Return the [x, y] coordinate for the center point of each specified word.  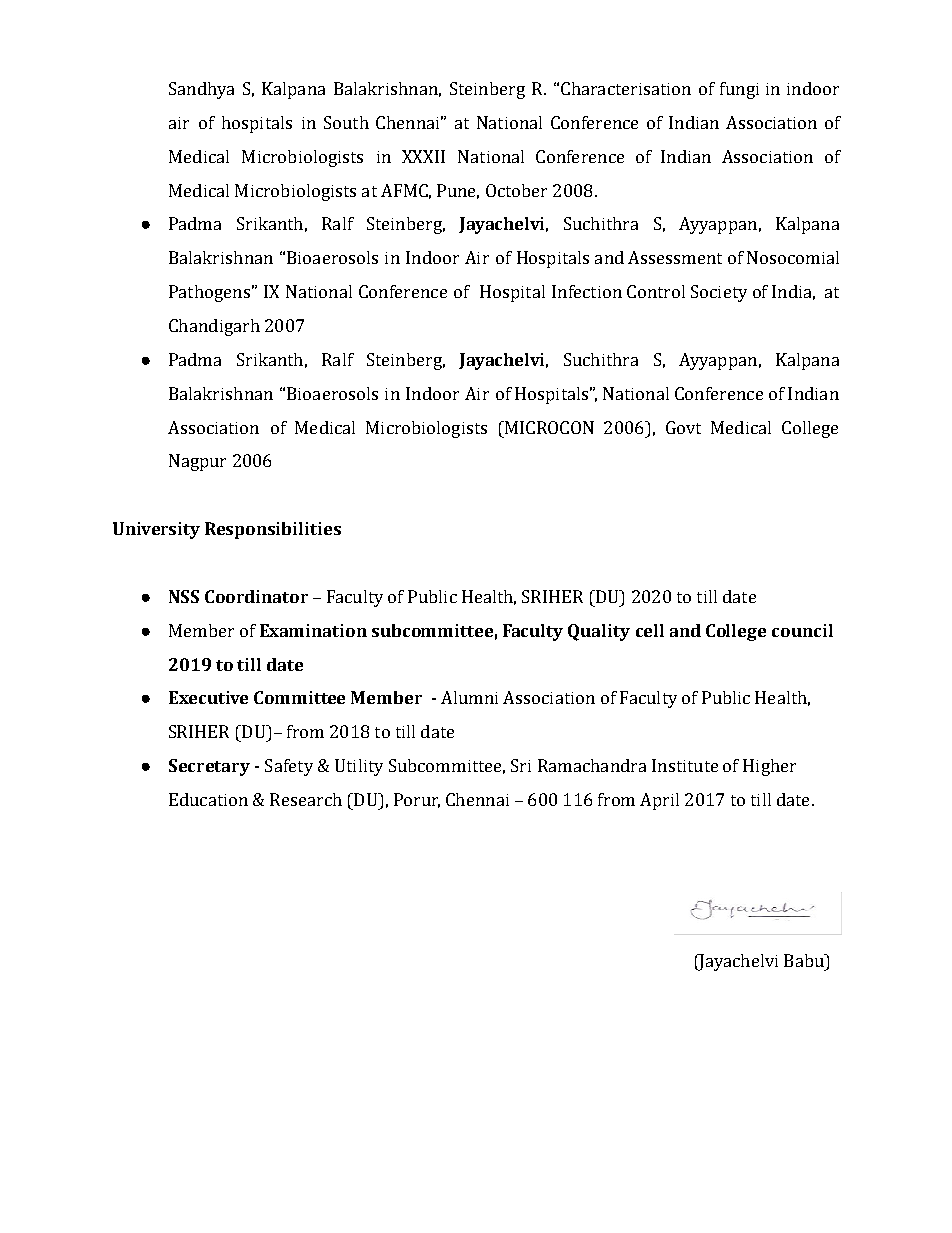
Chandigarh [214, 327]
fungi [739, 90]
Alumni [469, 697]
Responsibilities [273, 530]
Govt [683, 427]
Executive [208, 697]
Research [306, 799]
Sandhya [201, 90]
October [516, 190]
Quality [599, 632]
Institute [685, 765]
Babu [805, 960]
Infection [587, 291]
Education [208, 799]
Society [719, 293]
